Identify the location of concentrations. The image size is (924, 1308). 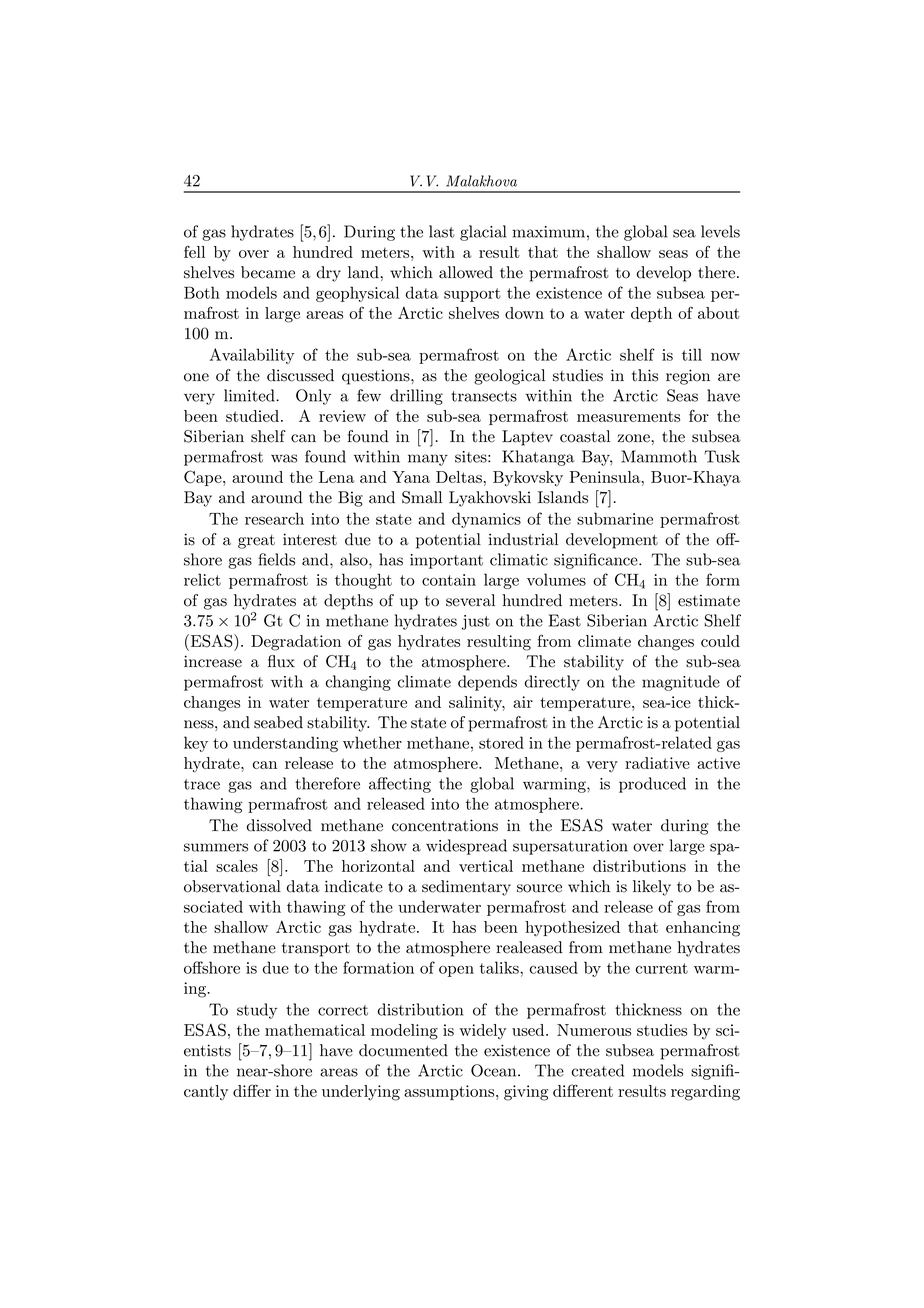
(445, 825).
